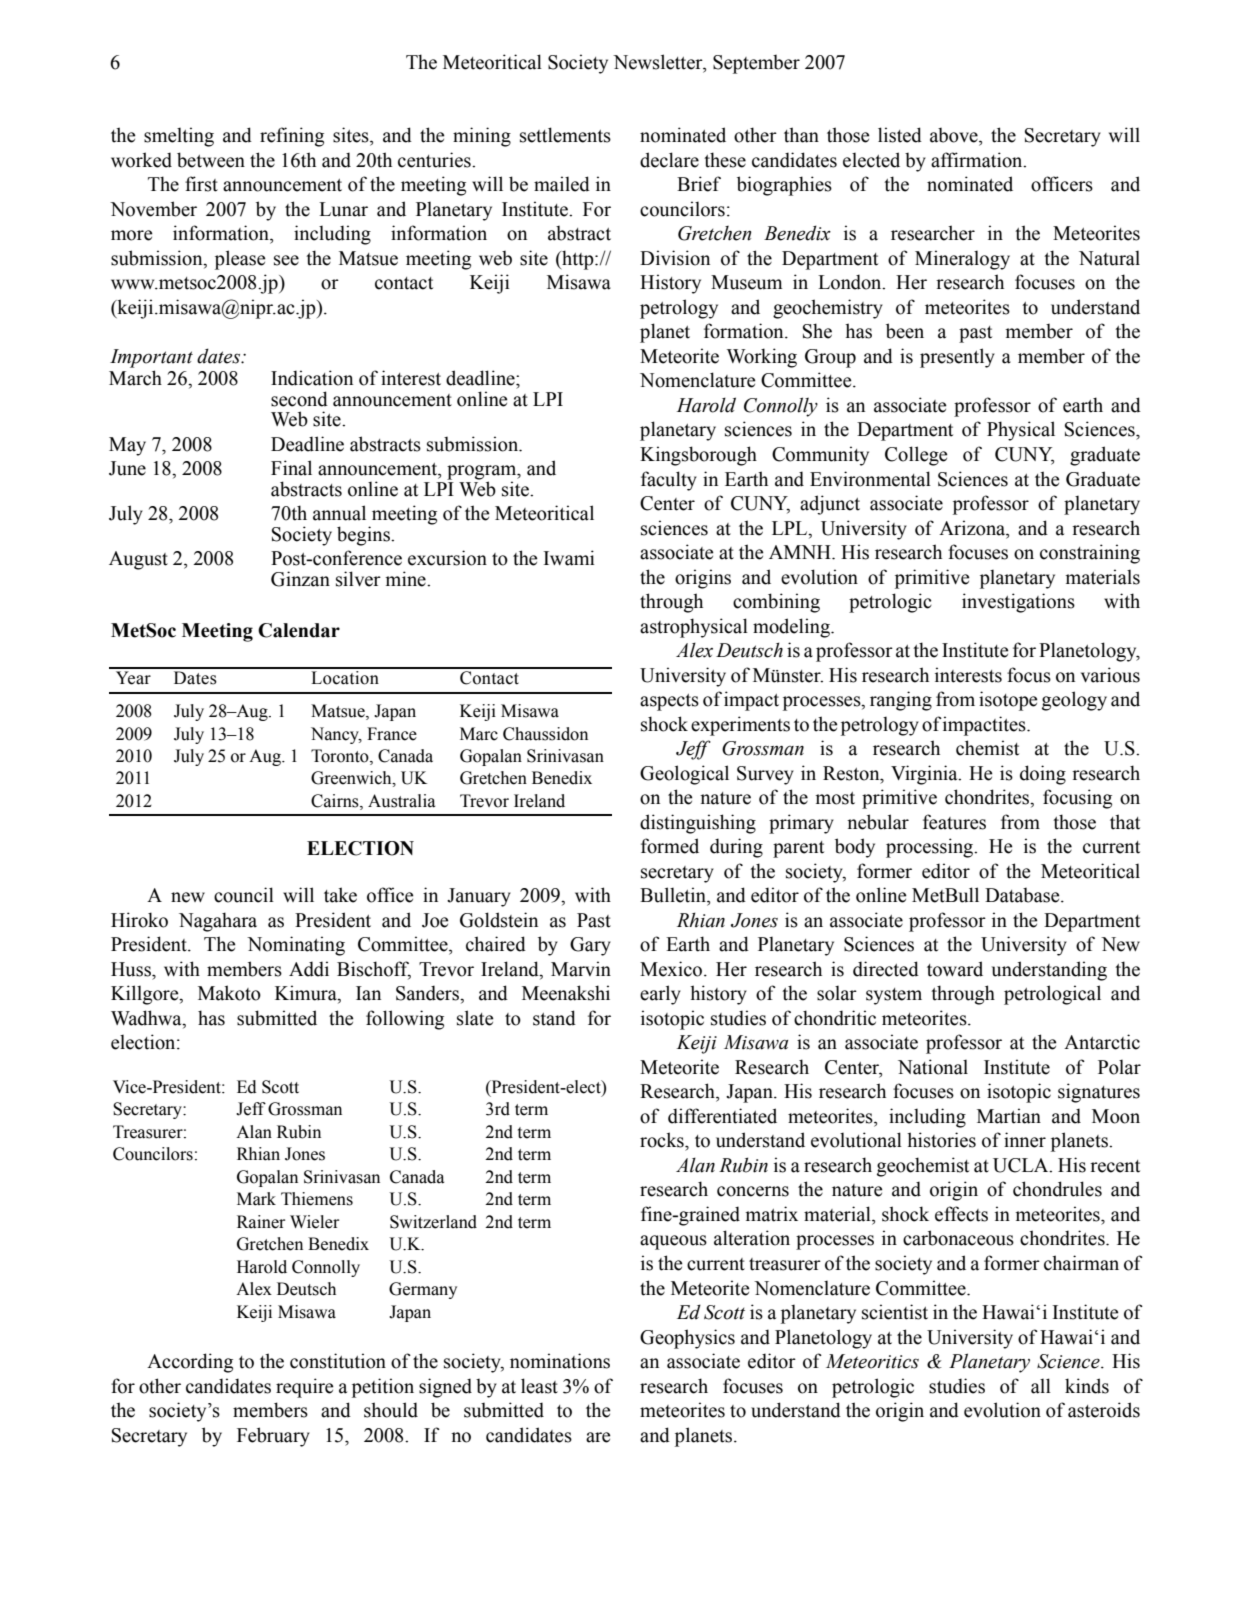 The image size is (1250, 1618). I want to click on Makoto, so click(229, 993).
